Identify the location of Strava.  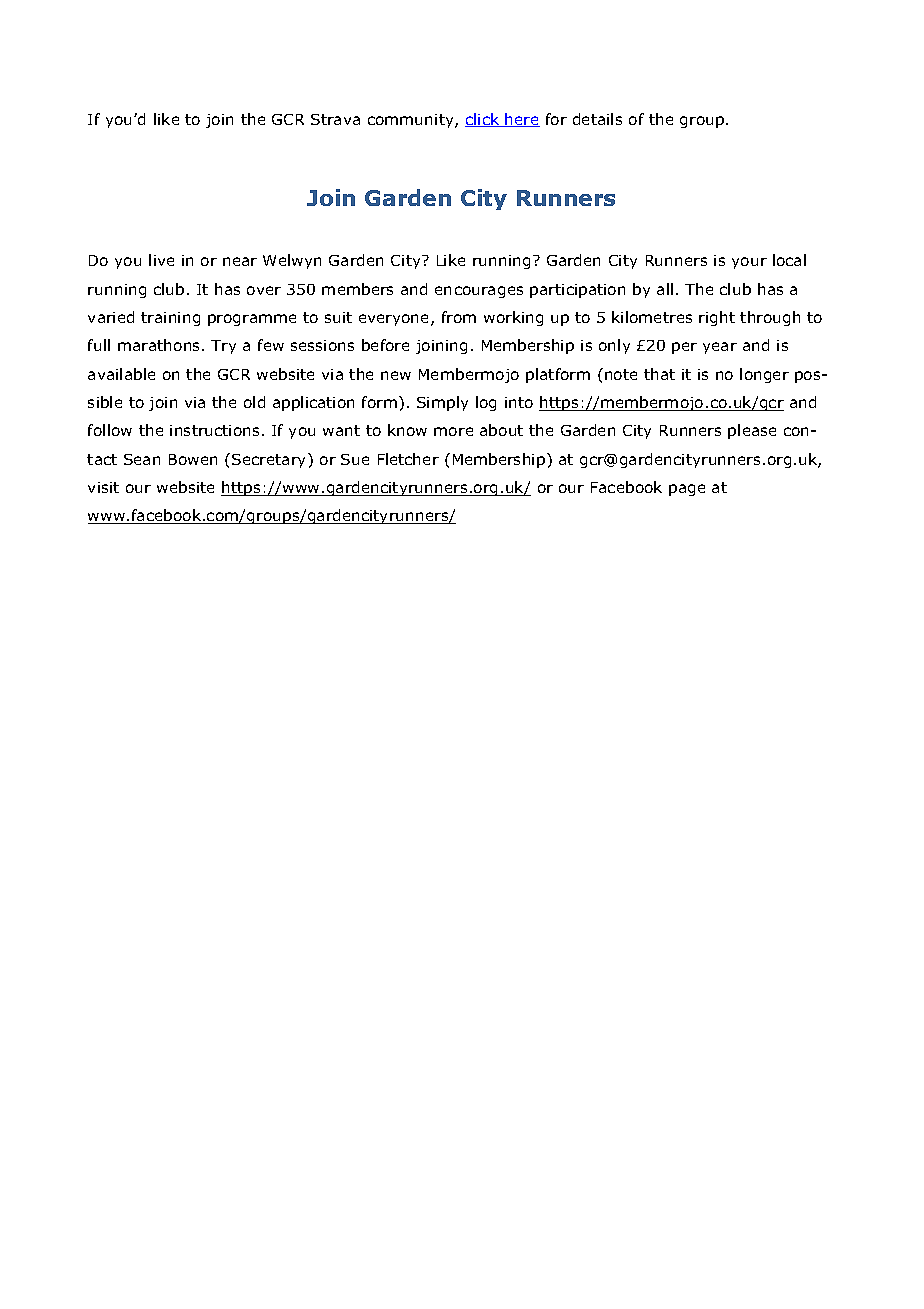
(335, 119).
